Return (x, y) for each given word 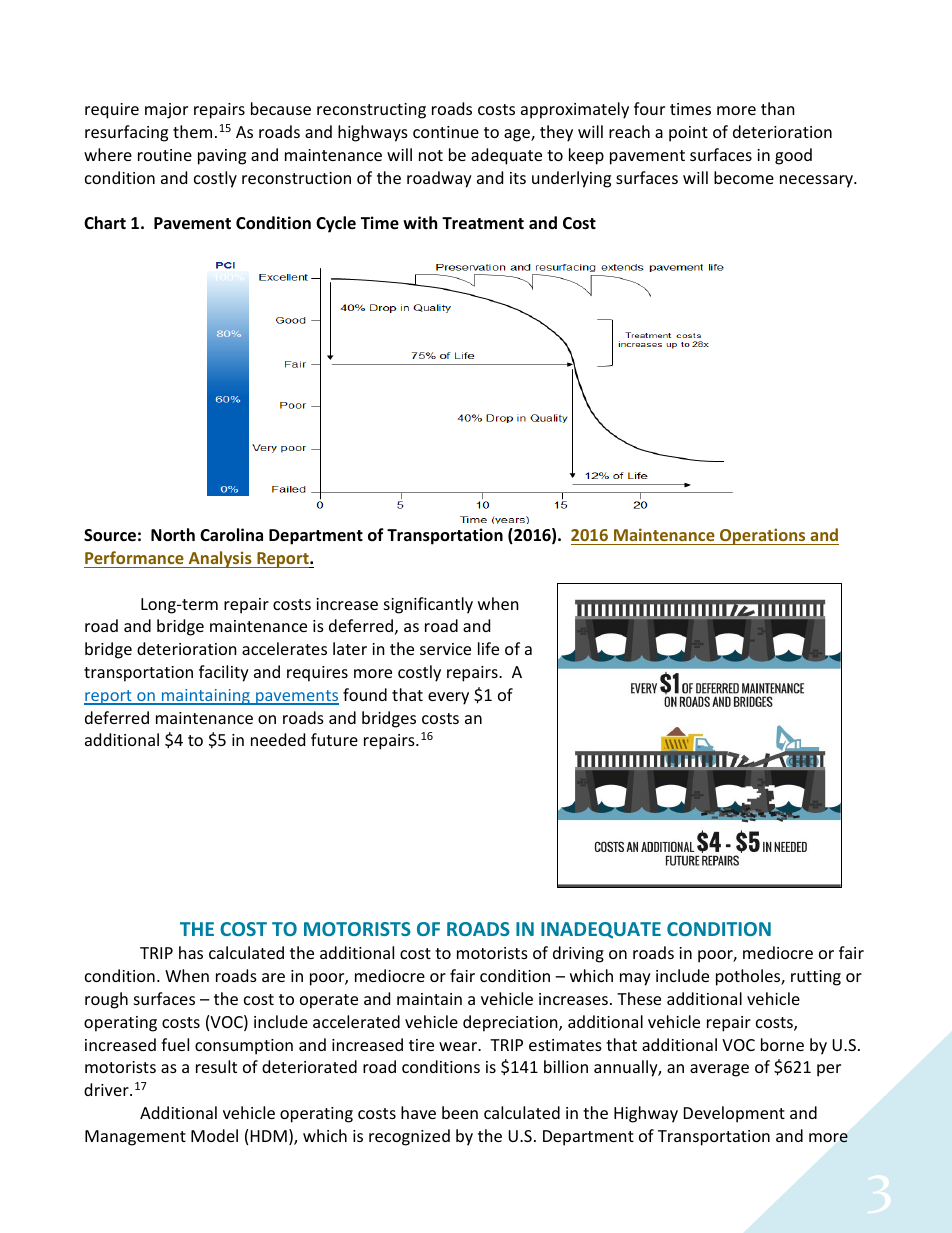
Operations (763, 536)
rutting (816, 978)
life (488, 648)
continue (446, 132)
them (192, 131)
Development (734, 1114)
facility (224, 673)
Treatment (483, 223)
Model (214, 1135)
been (460, 1112)
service (445, 649)
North (173, 535)
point (688, 134)
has (191, 952)
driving (578, 954)
